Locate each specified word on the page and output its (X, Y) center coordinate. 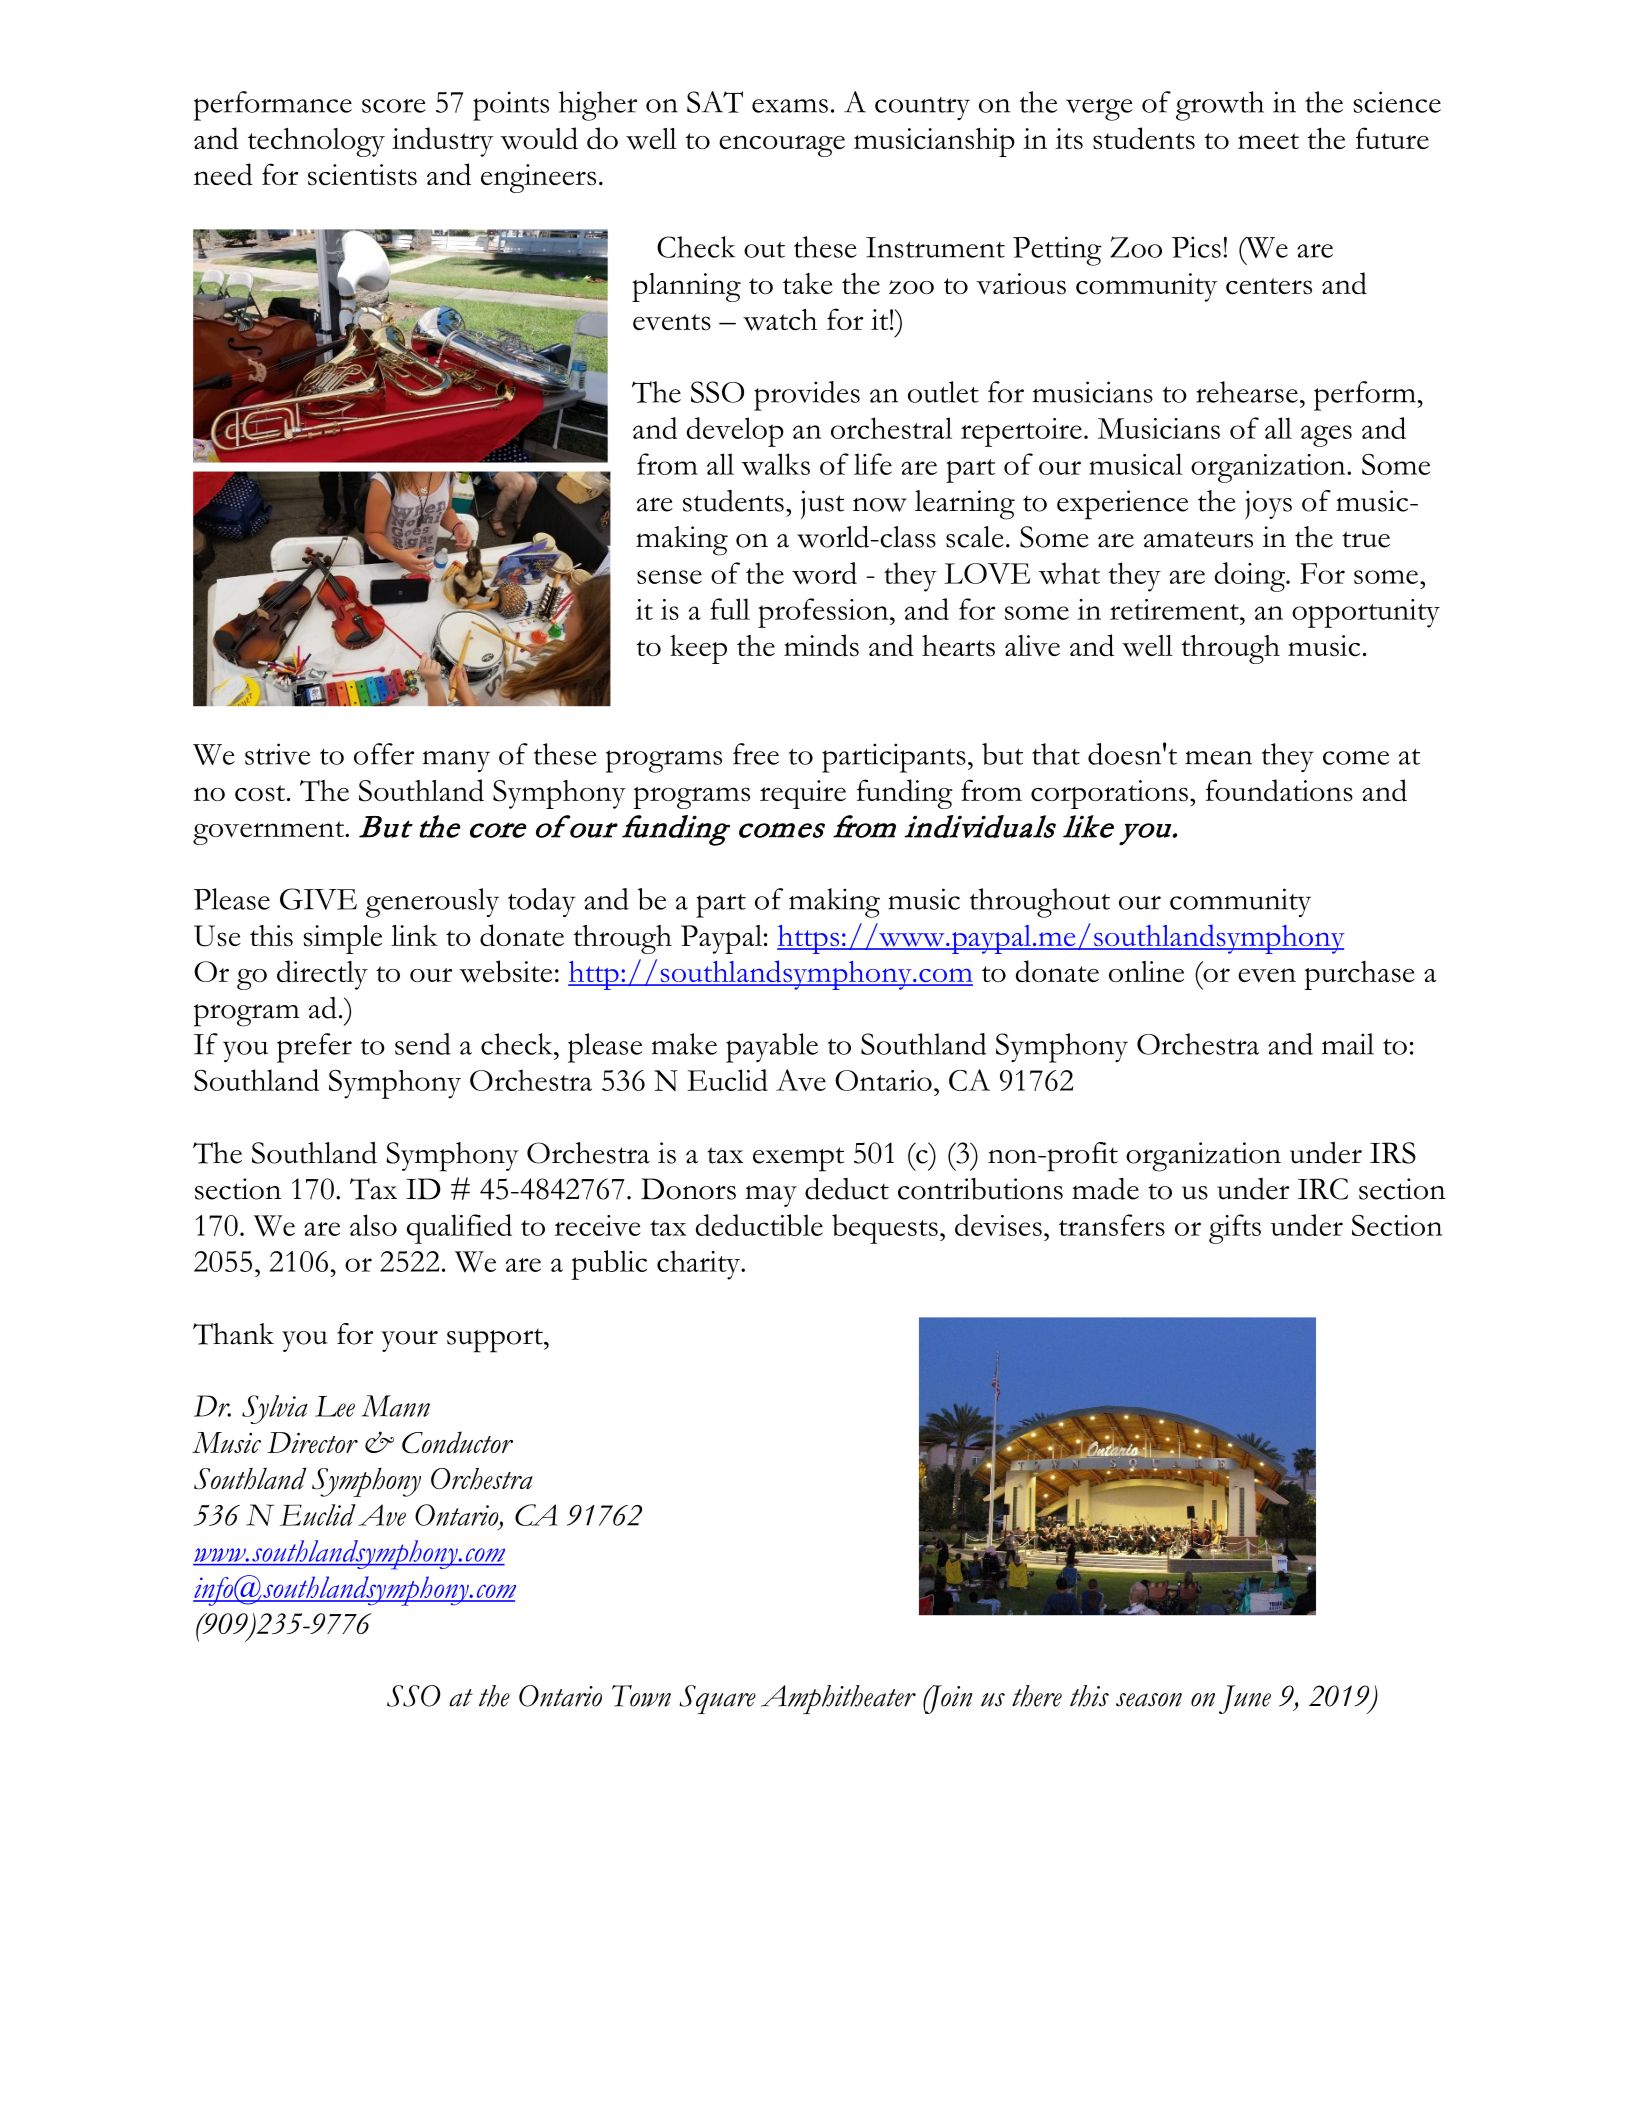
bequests (885, 1229)
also (373, 1225)
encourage (782, 146)
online (1146, 971)
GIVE (318, 899)
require (803, 794)
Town (641, 1696)
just (822, 504)
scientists (362, 175)
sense (669, 577)
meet (1268, 141)
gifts (1235, 1229)
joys (1268, 505)
